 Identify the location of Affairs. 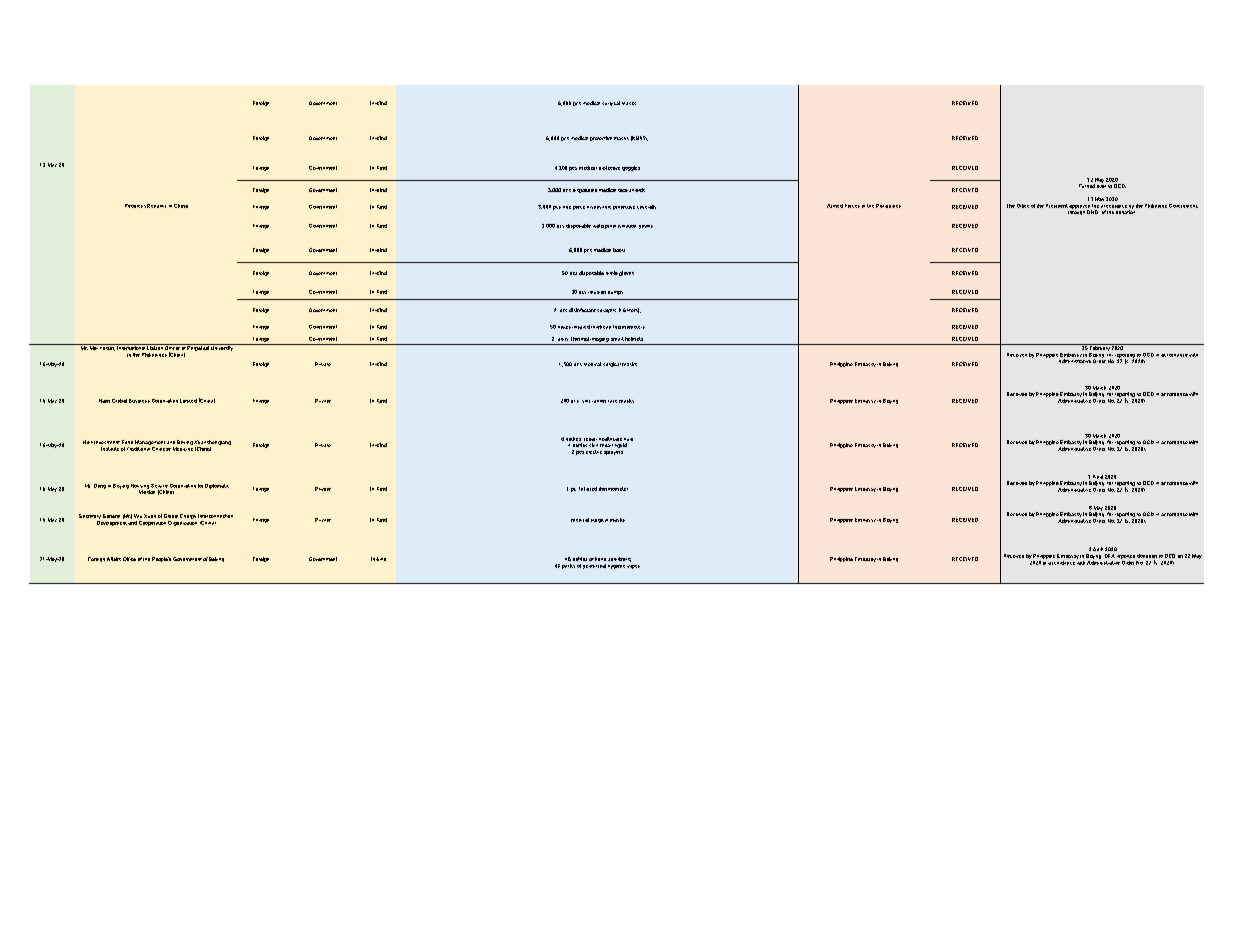
(114, 559).
